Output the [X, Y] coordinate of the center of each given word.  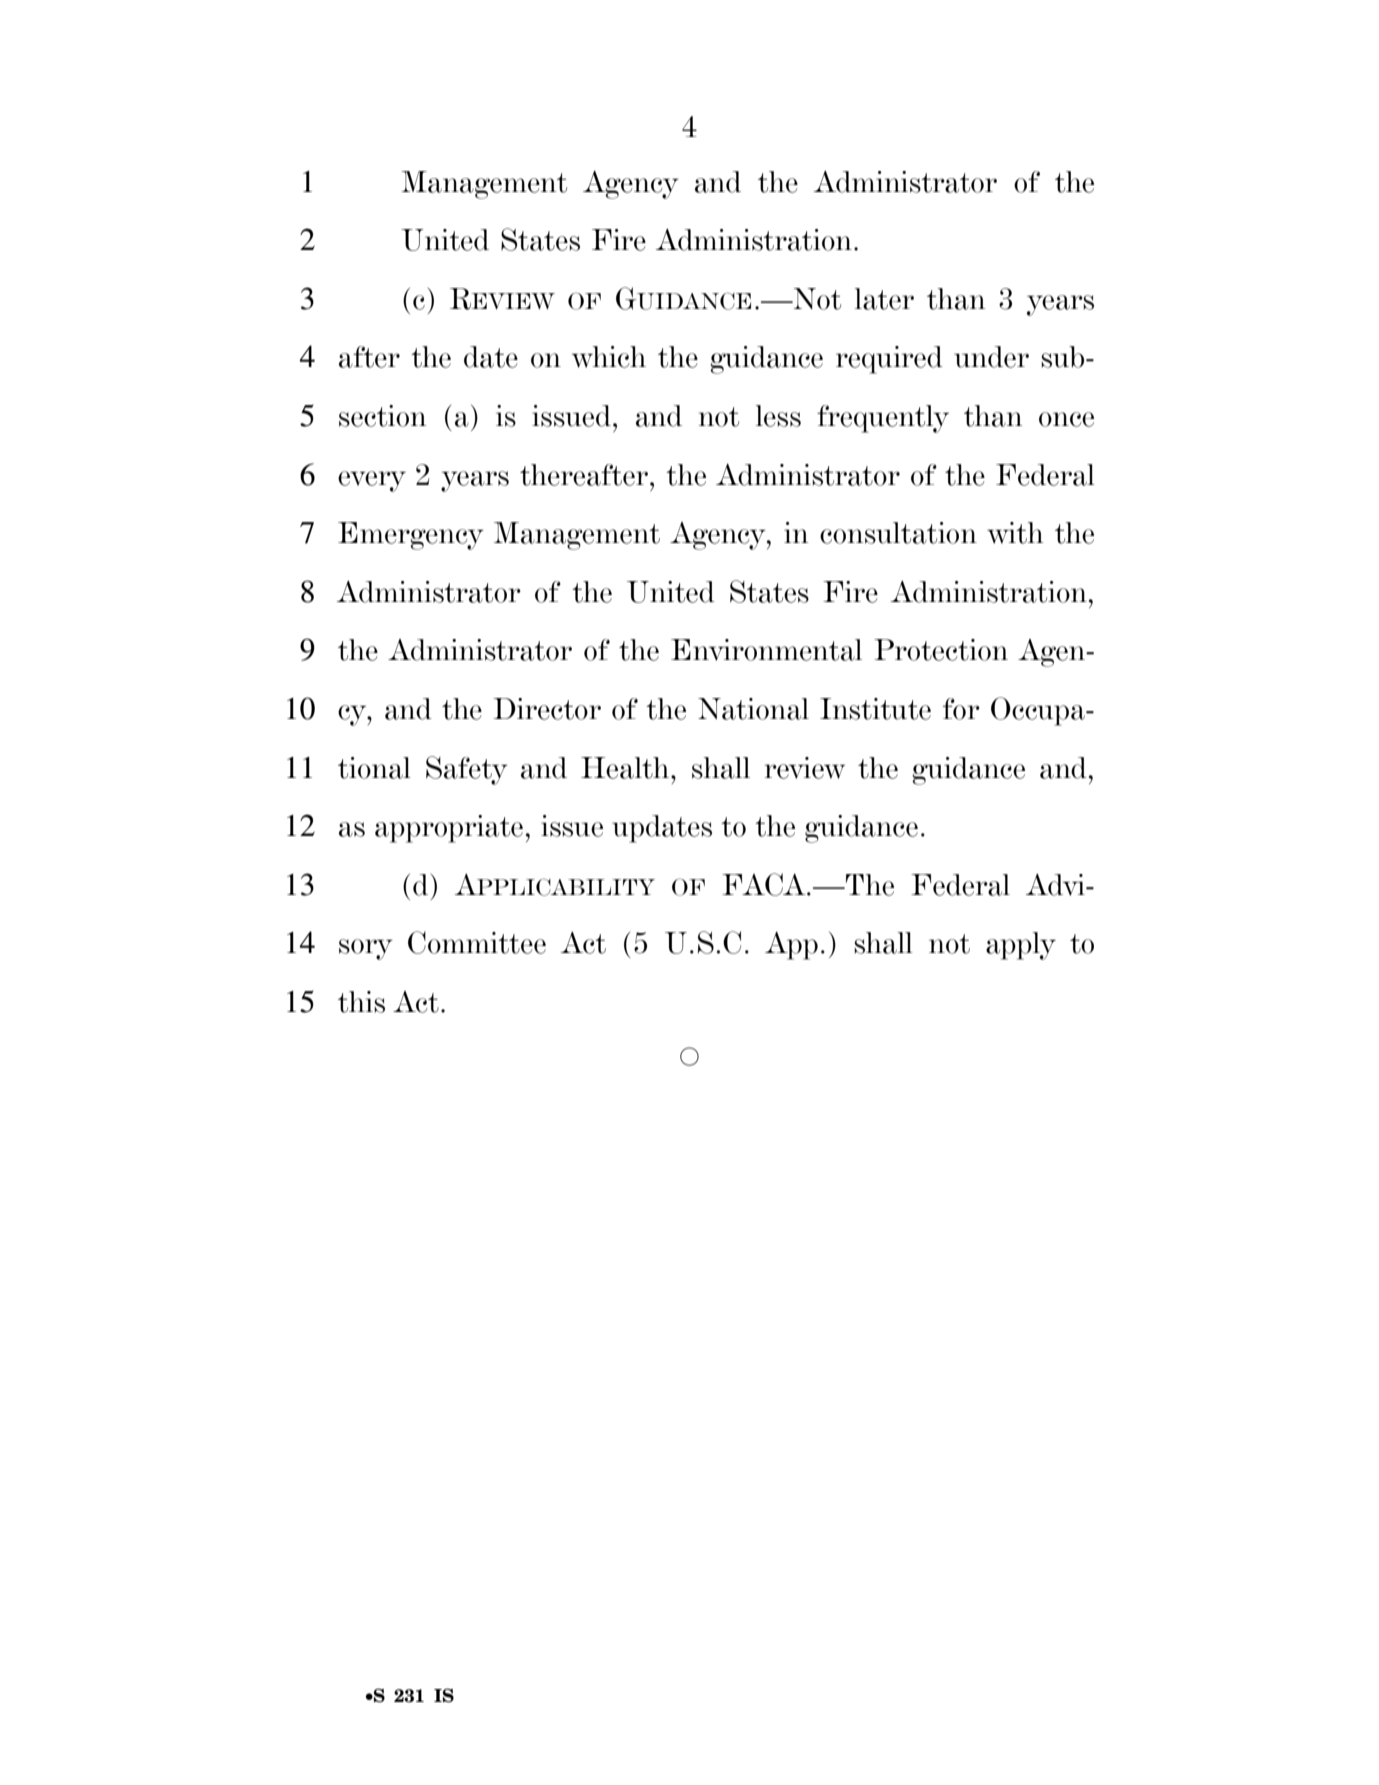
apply [1021, 946]
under [991, 357]
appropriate [449, 829]
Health [626, 768]
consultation [898, 533]
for [961, 709]
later [884, 299]
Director [547, 709]
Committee [477, 942]
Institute [875, 709]
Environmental [766, 650]
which [609, 357]
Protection [941, 650]
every [372, 481]
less [778, 416]
